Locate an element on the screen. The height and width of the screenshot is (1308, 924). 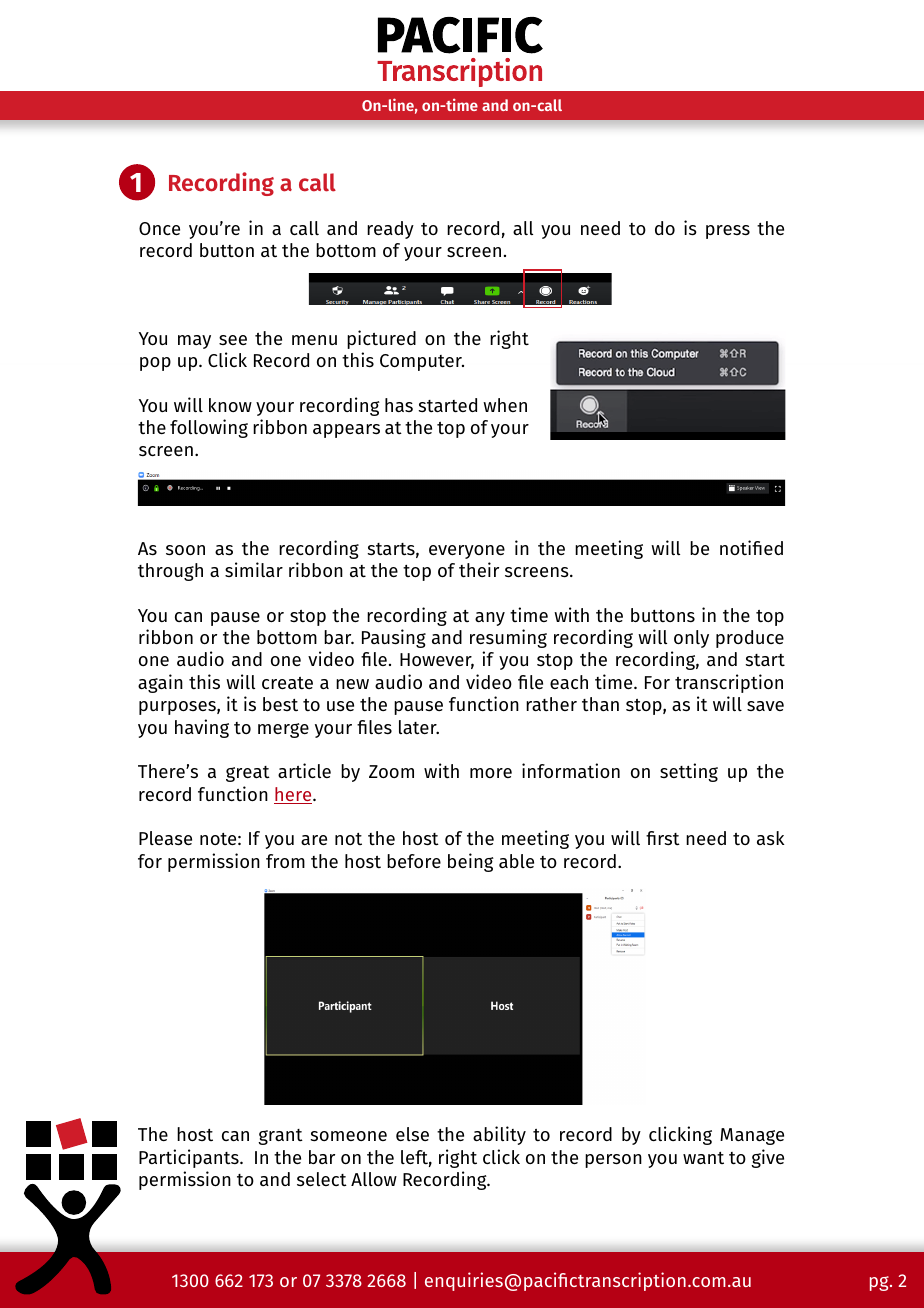
notified is located at coordinates (751, 547).
